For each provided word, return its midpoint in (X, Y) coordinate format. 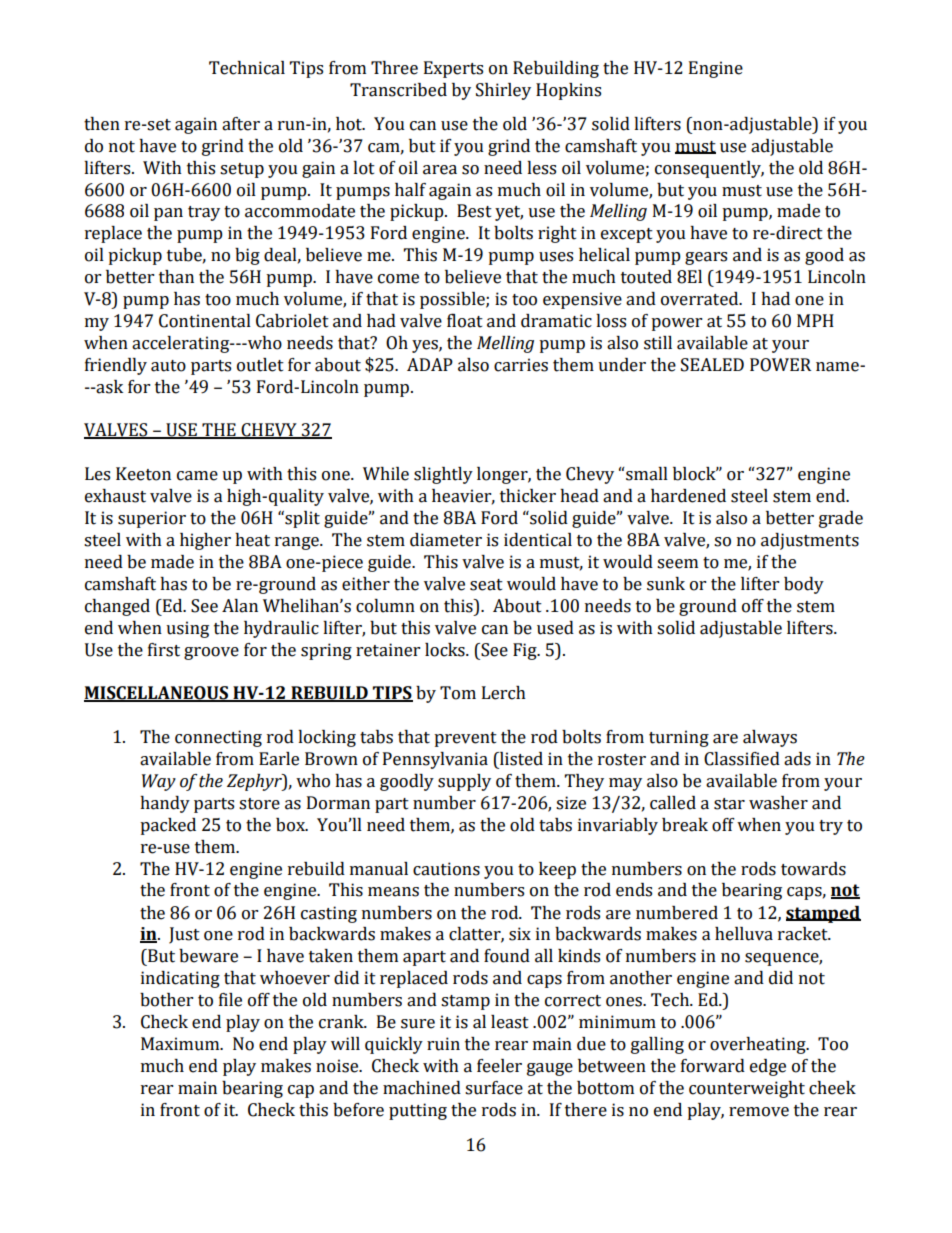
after (241, 124)
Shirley (503, 91)
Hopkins (568, 91)
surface (494, 1088)
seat (486, 585)
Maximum (181, 1044)
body (804, 585)
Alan (240, 606)
